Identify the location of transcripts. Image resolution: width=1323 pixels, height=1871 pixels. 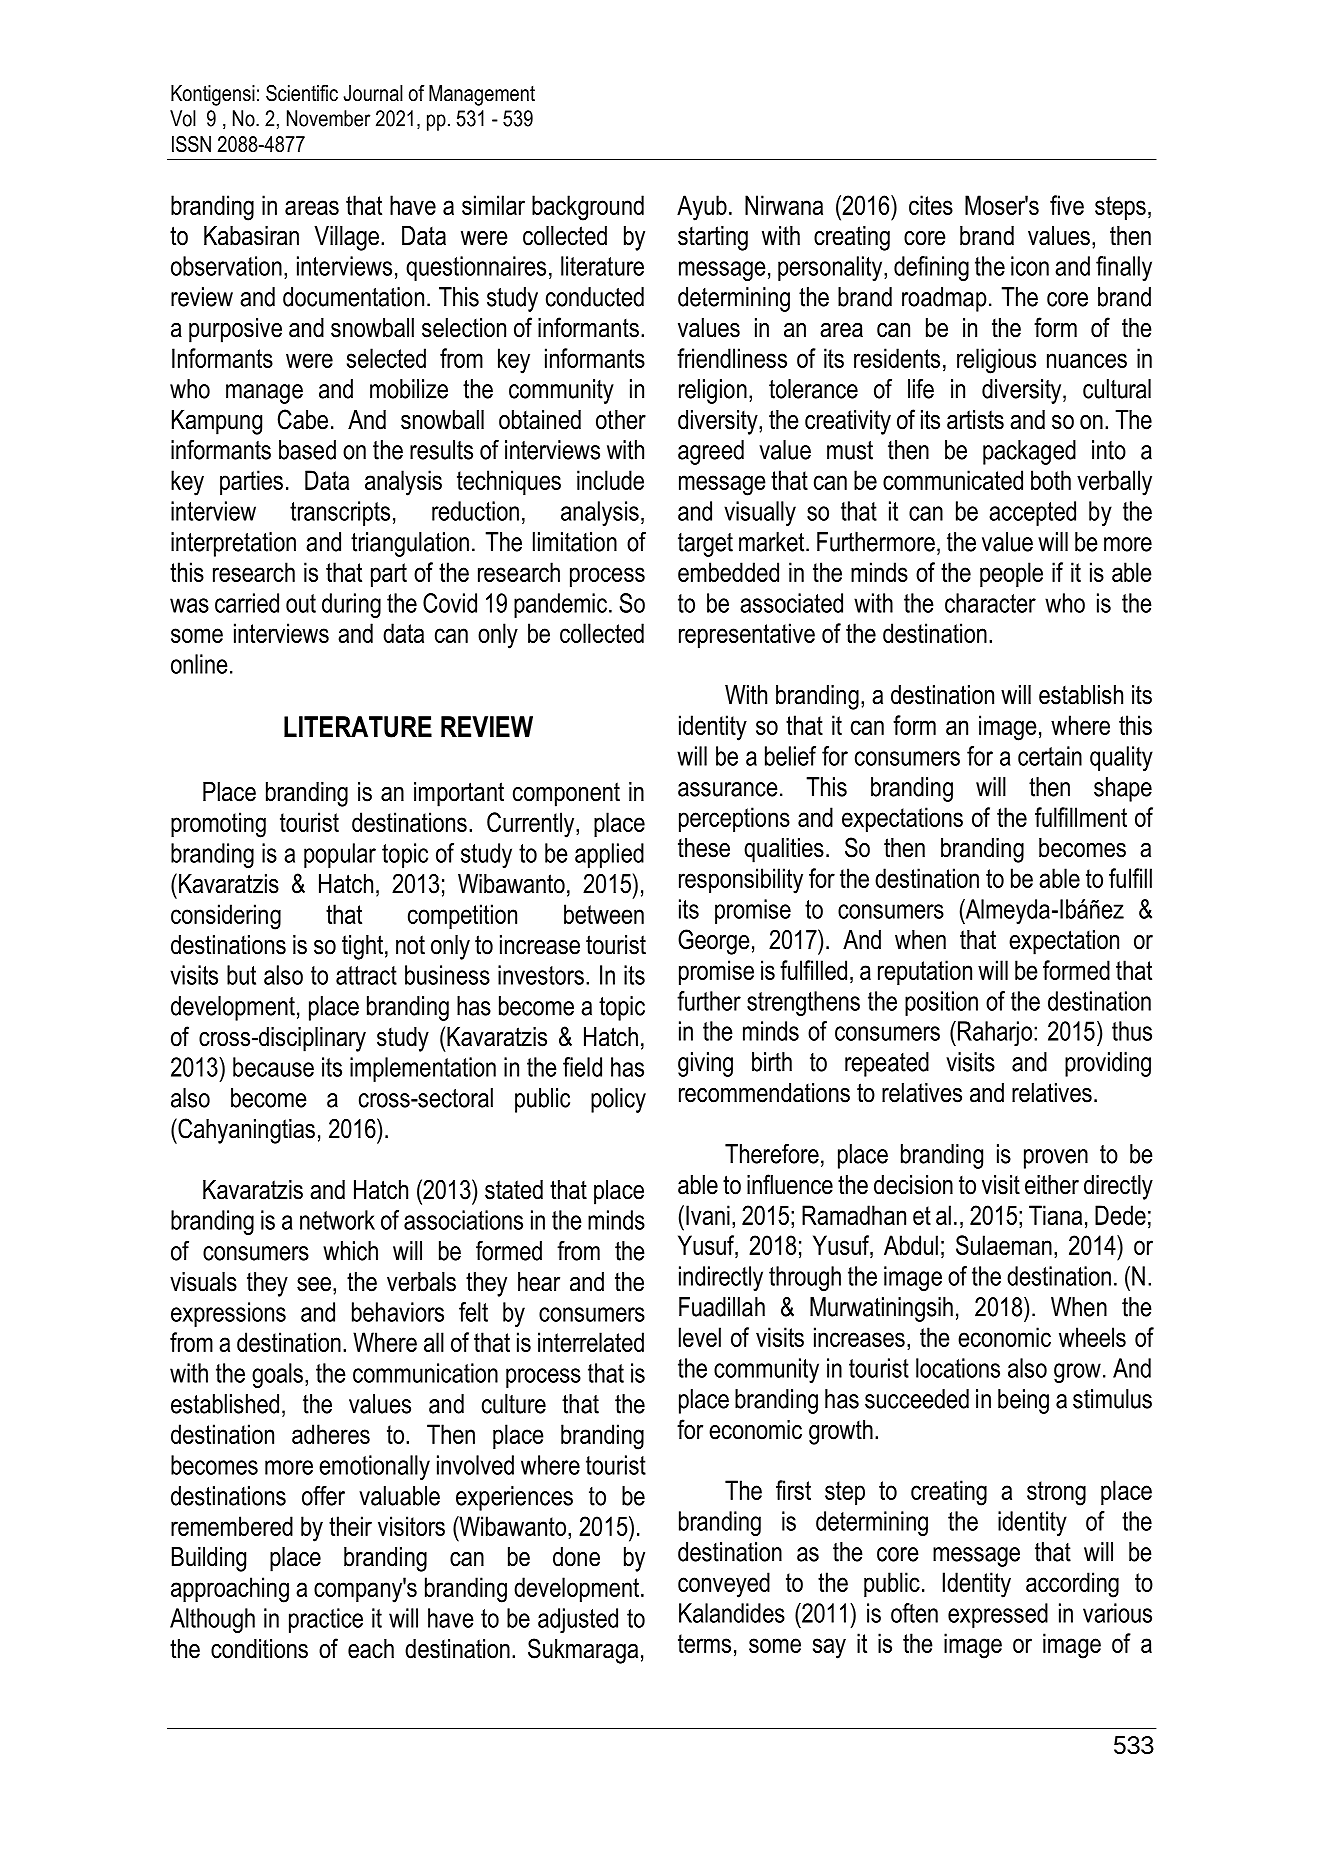
(340, 513).
